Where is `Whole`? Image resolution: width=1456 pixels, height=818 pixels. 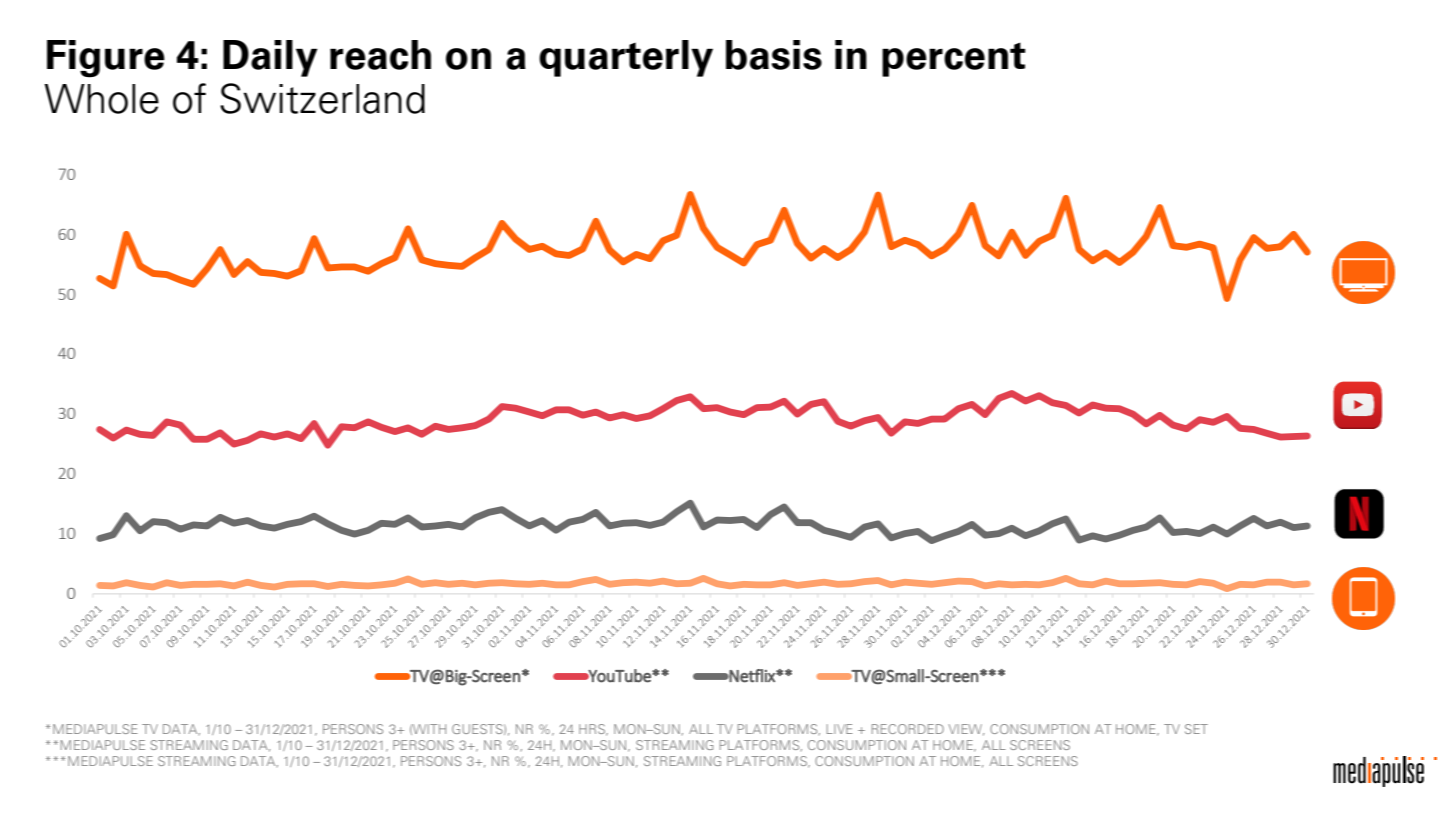 Whole is located at coordinates (101, 99).
